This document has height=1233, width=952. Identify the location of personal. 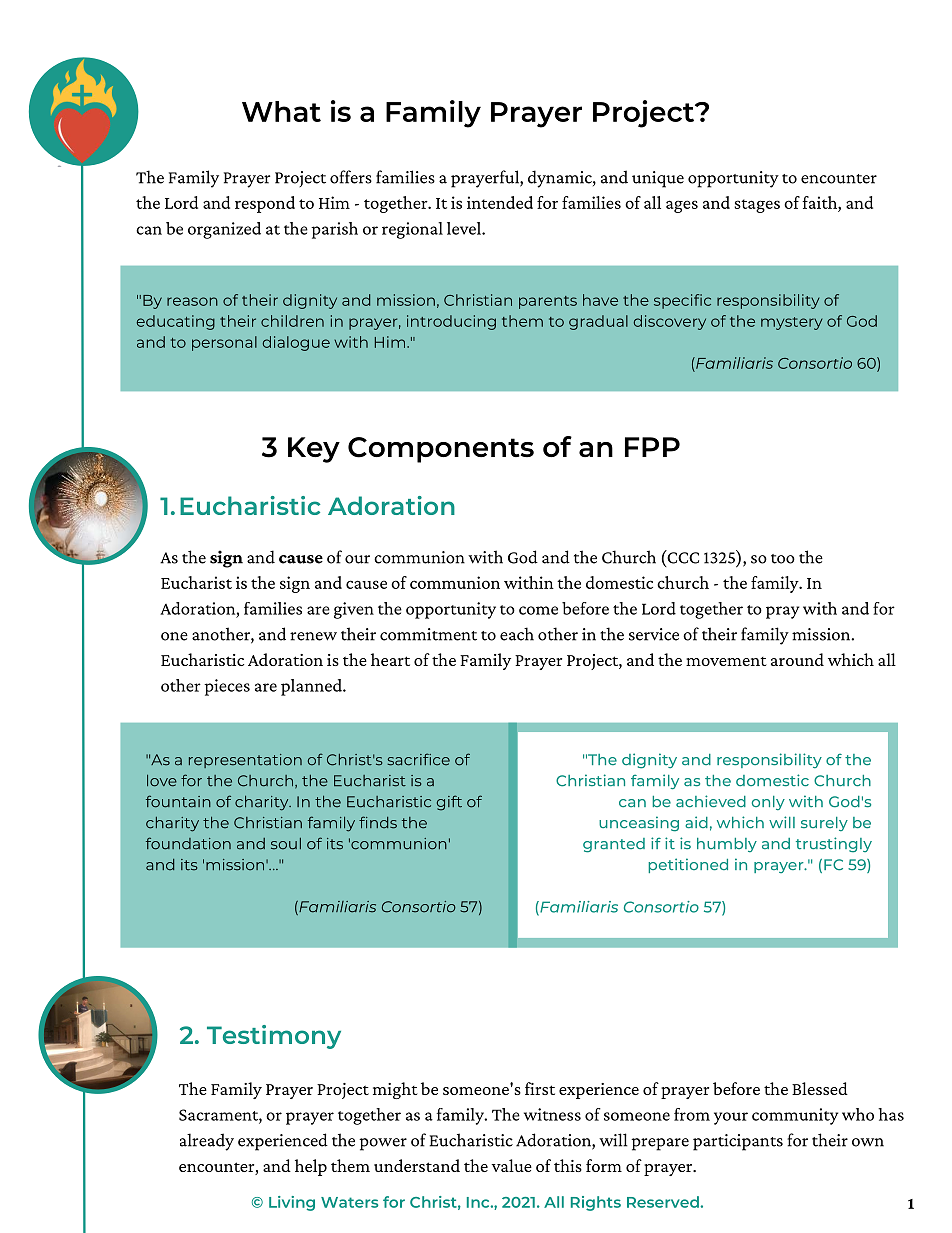
(224, 343).
